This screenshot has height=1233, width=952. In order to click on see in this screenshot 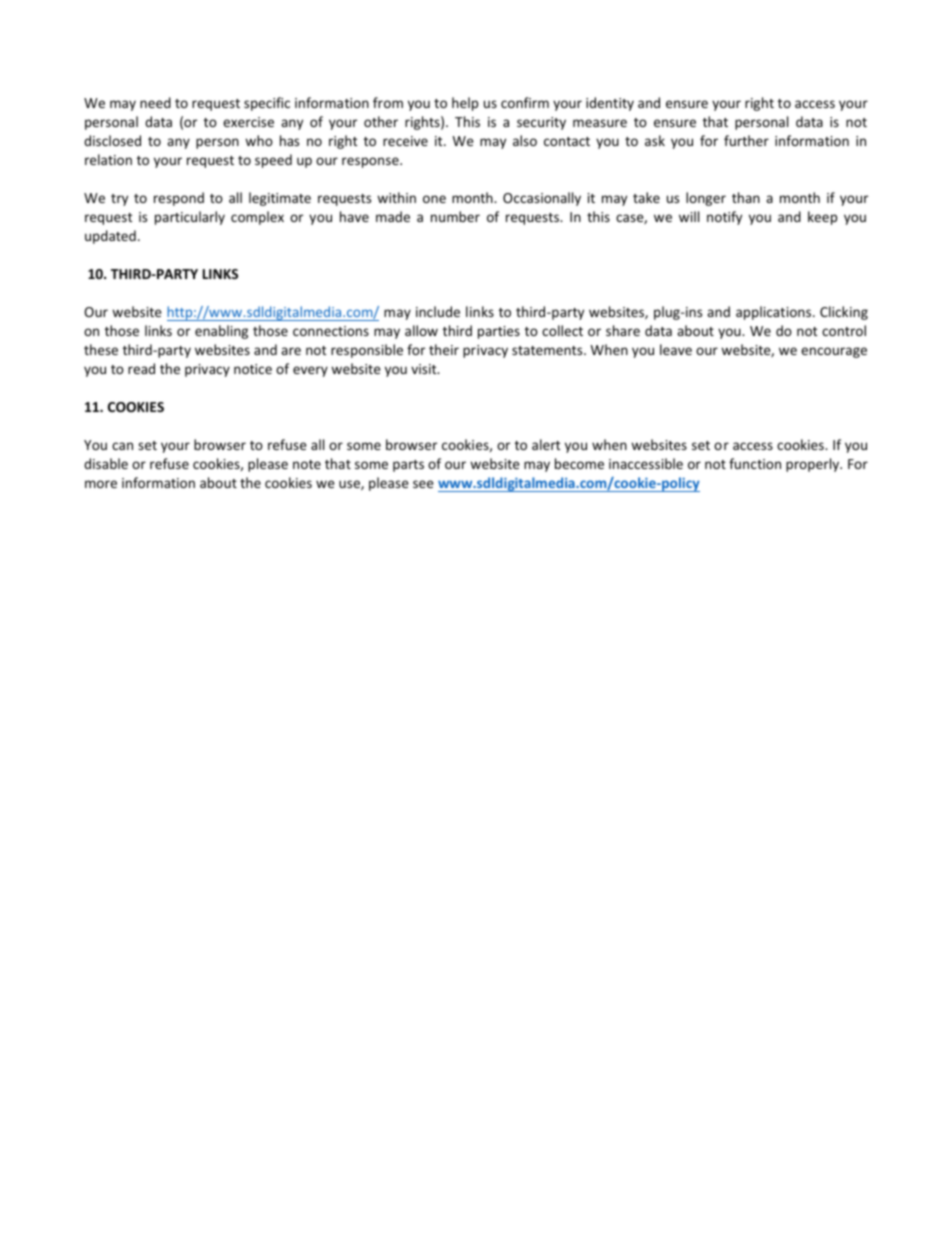, I will do `click(423, 484)`.
